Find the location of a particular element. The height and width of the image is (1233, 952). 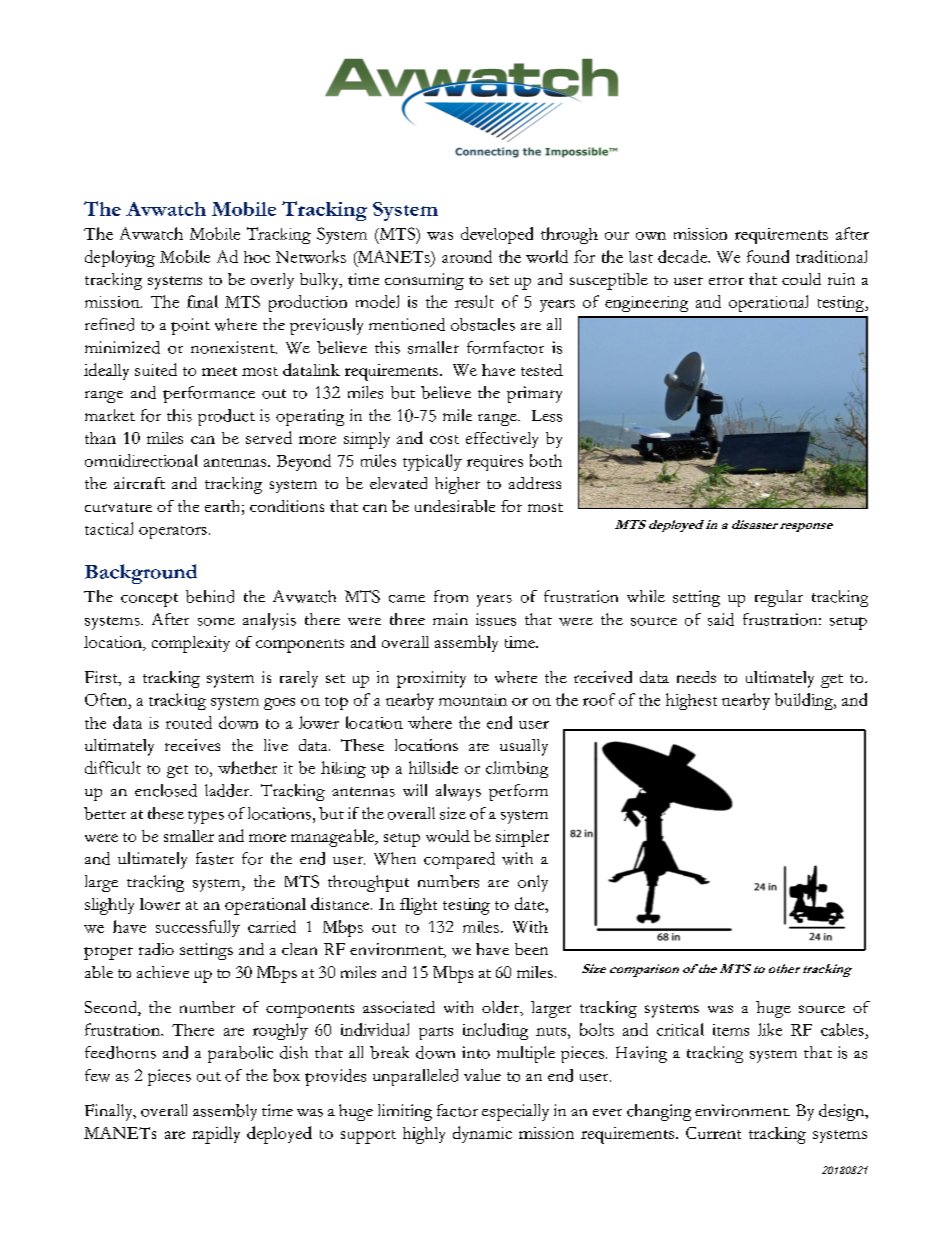

flight is located at coordinates (418, 906).
